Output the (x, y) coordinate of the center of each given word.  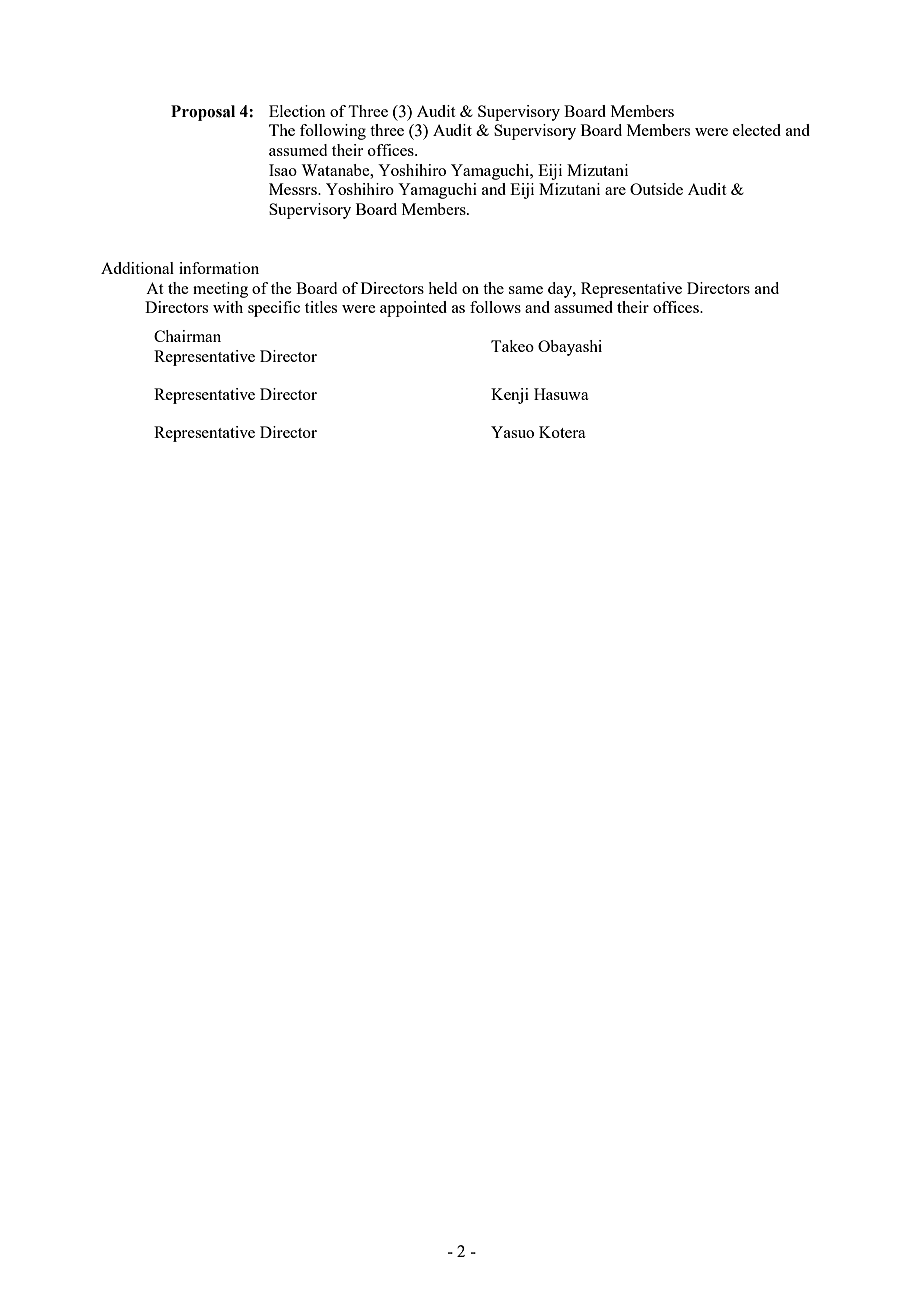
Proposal (203, 113)
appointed (413, 309)
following (333, 132)
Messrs (294, 189)
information (219, 268)
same (526, 290)
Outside (656, 189)
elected (757, 130)
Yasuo (512, 432)
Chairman (187, 336)
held (442, 288)
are (615, 191)
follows (495, 307)
